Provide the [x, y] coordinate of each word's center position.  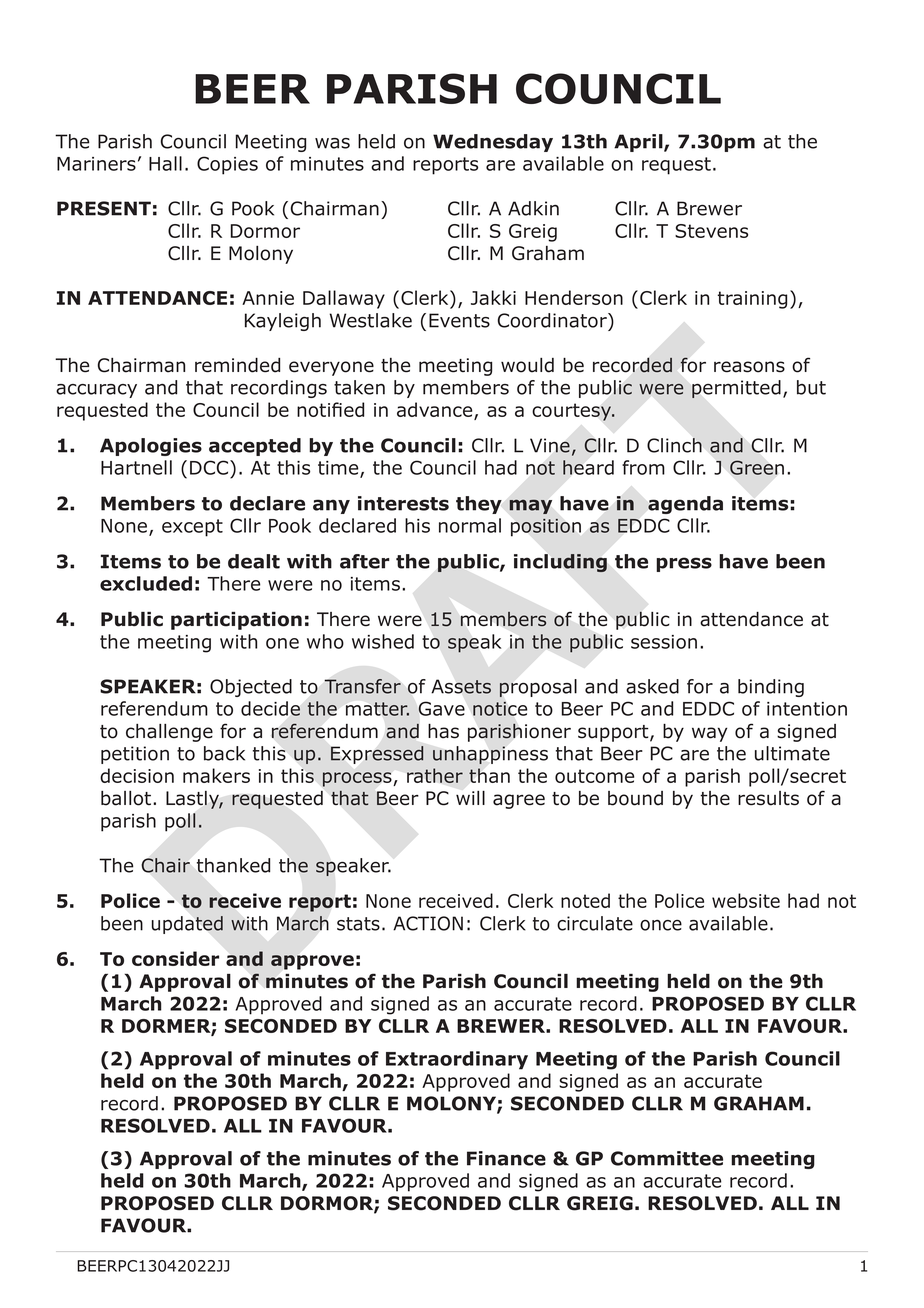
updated [187, 925]
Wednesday [493, 143]
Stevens [711, 231]
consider [175, 958]
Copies [227, 165]
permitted [736, 389]
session [664, 642]
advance [436, 410]
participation [236, 621]
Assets [461, 687]
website [746, 900]
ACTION [428, 923]
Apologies [151, 447]
